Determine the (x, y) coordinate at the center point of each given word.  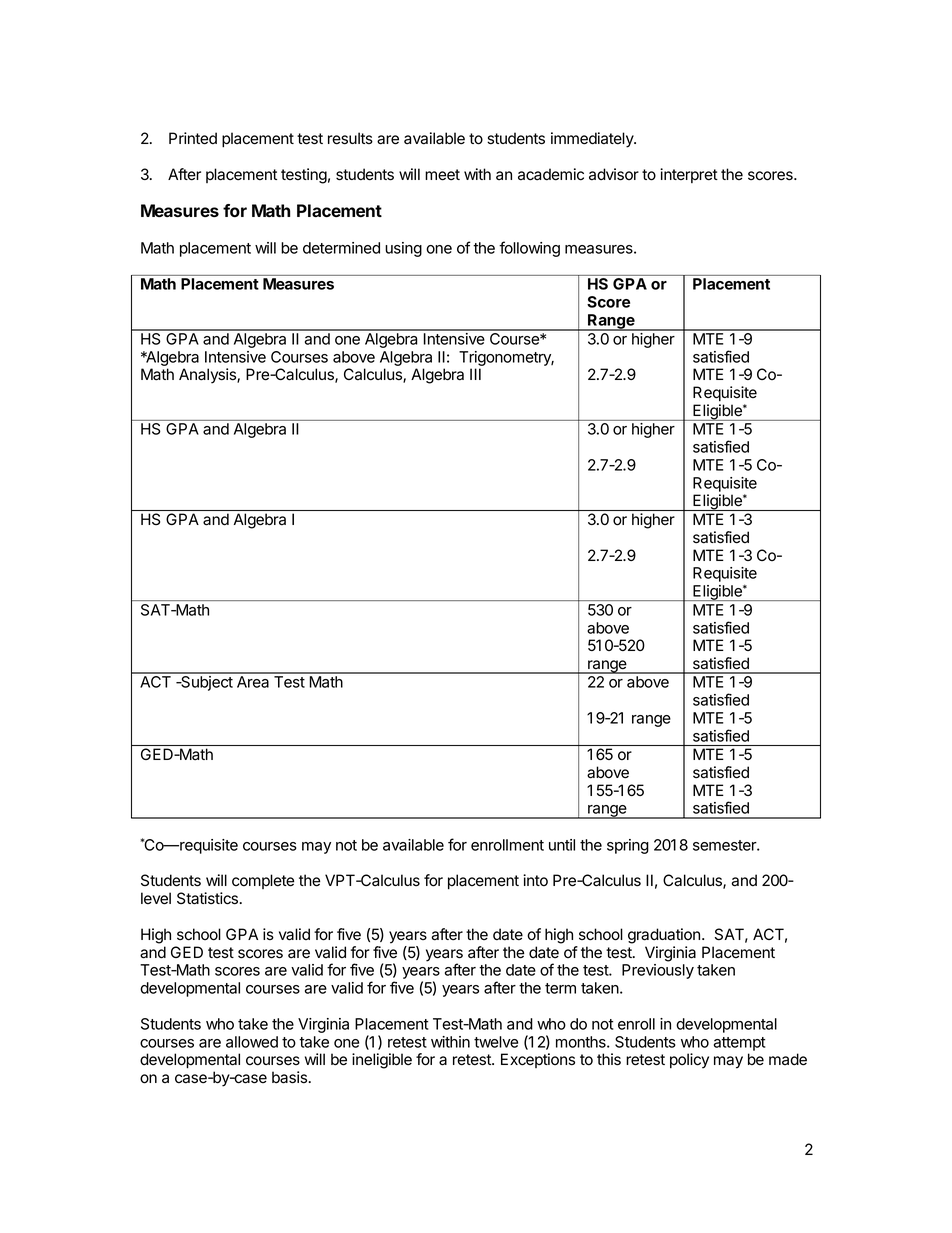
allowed (252, 1042)
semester (725, 845)
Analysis (208, 376)
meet (442, 175)
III (475, 374)
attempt (739, 1044)
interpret (689, 175)
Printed (193, 138)
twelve (496, 1042)
